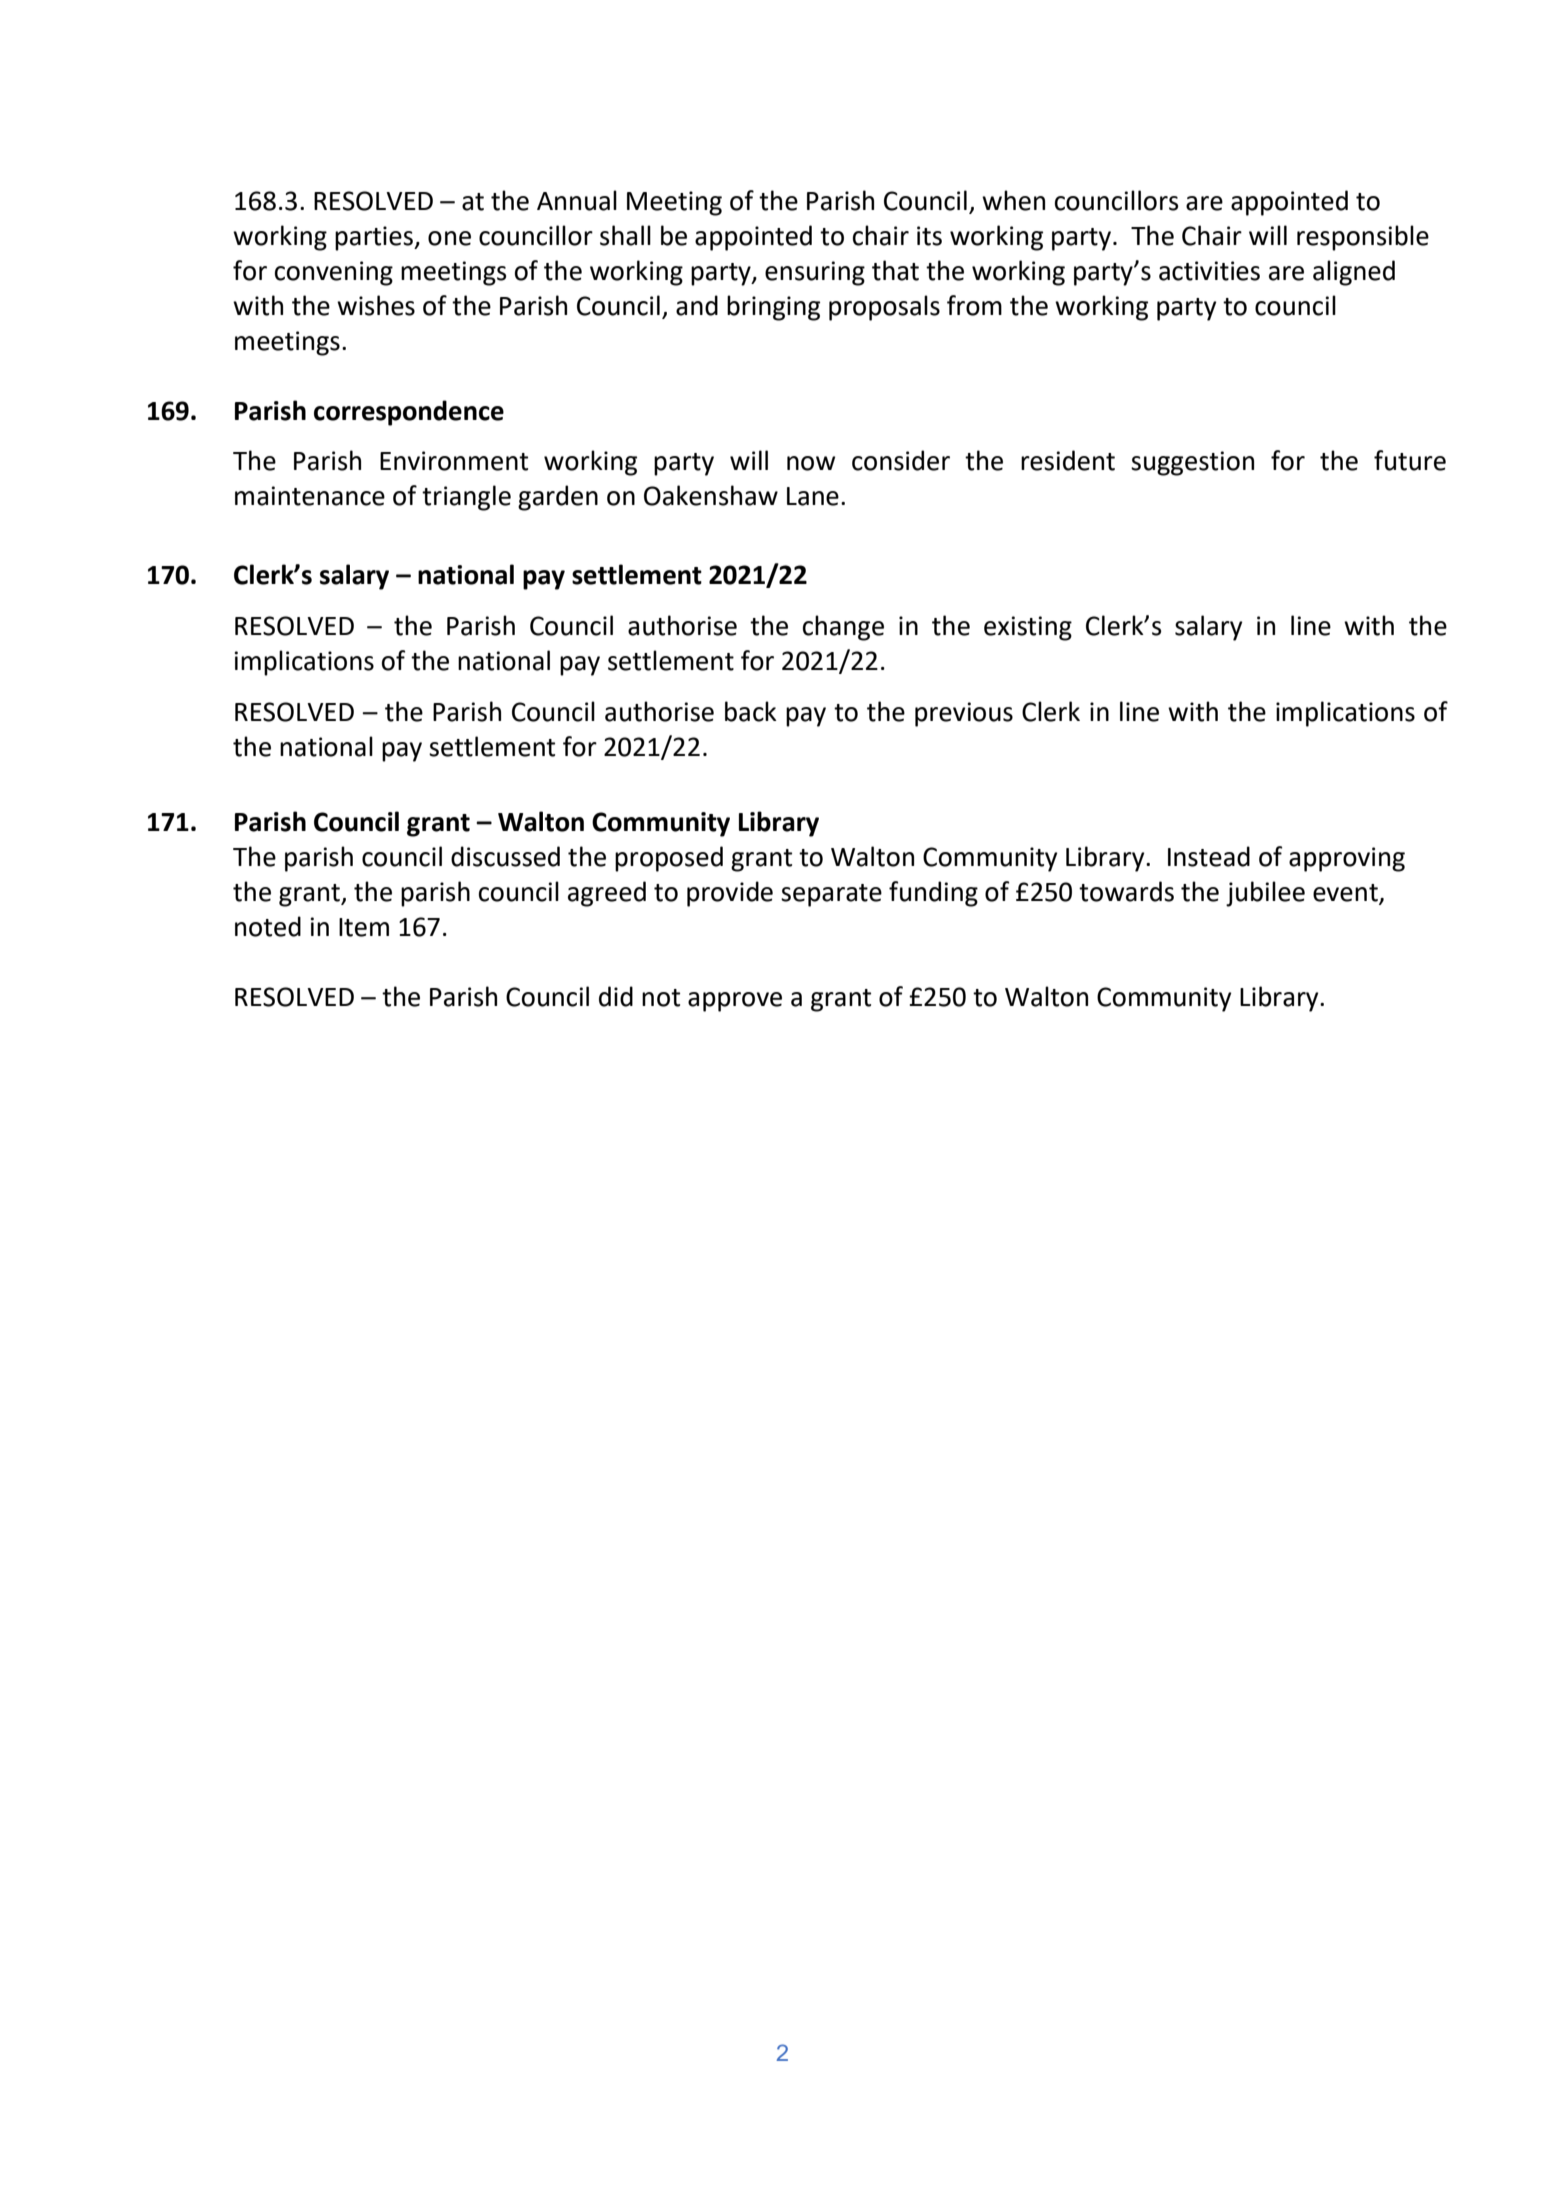 This page has width=1551, height=2193. I want to click on Item, so click(364, 927).
